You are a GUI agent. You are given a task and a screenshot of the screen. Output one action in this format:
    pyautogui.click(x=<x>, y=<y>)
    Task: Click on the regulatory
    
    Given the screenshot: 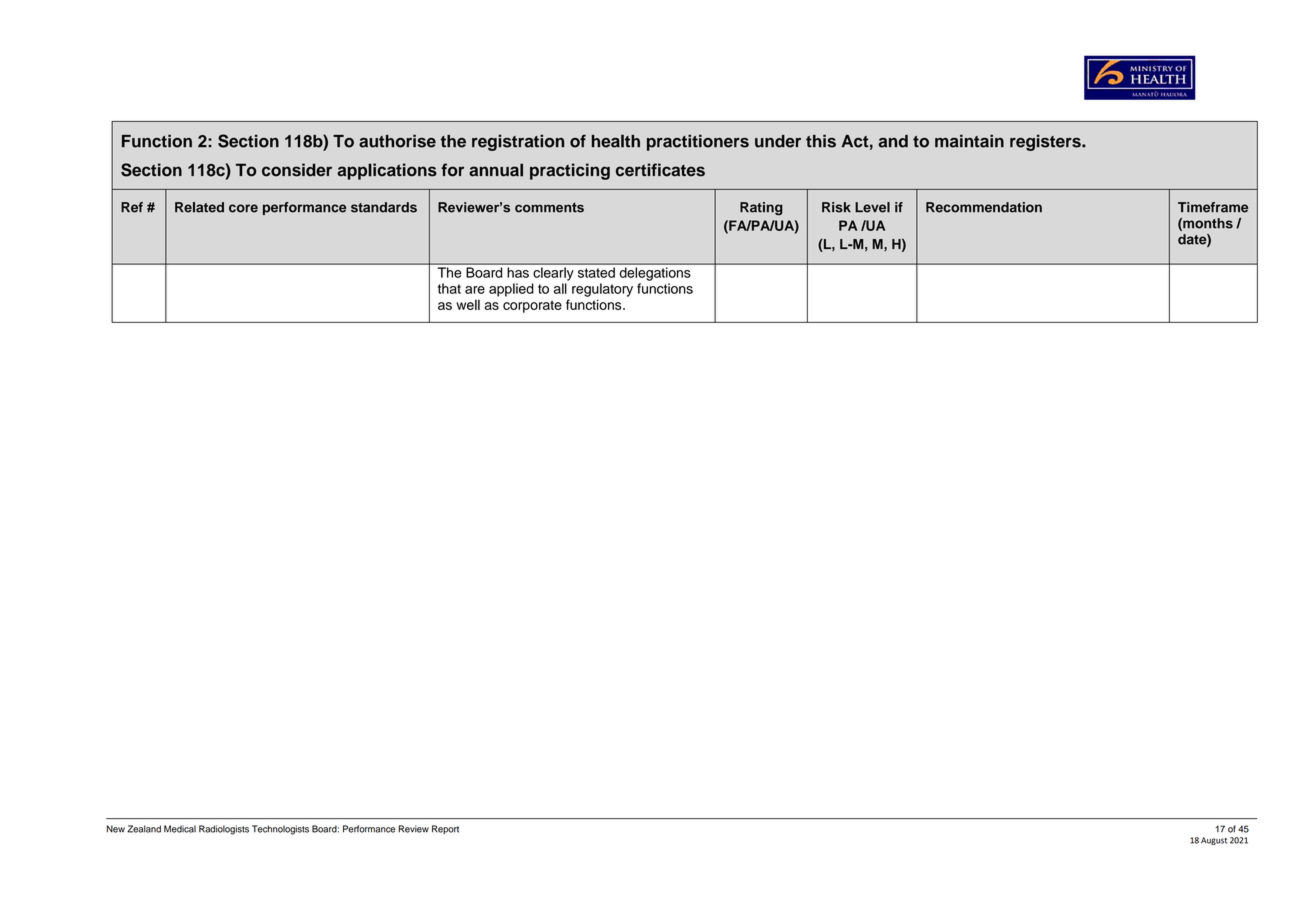 What is the action you would take?
    pyautogui.click(x=602, y=290)
